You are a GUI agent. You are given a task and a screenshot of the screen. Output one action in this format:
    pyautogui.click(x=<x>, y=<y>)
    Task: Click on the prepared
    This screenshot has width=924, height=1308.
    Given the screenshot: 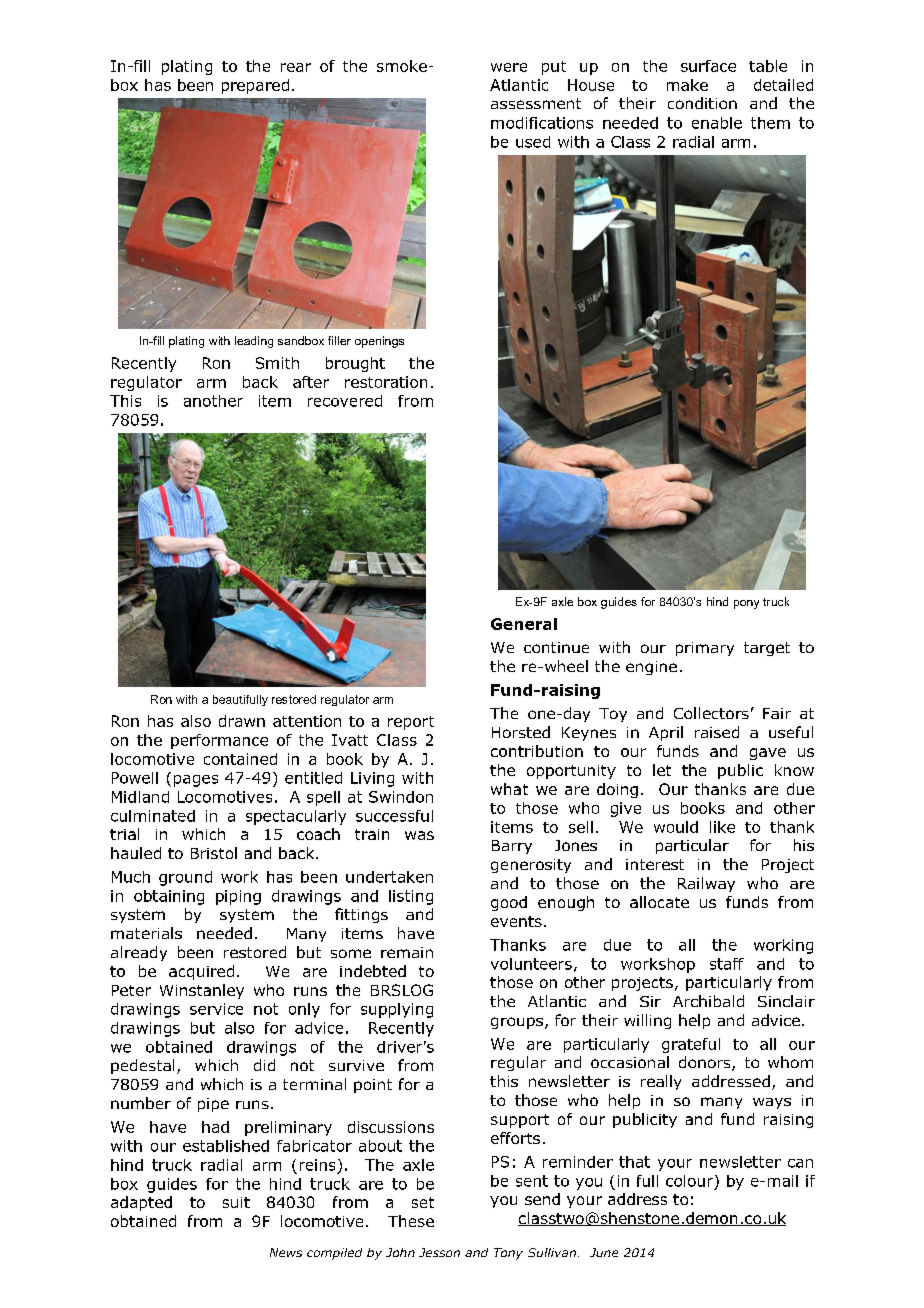 What is the action you would take?
    pyautogui.click(x=255, y=86)
